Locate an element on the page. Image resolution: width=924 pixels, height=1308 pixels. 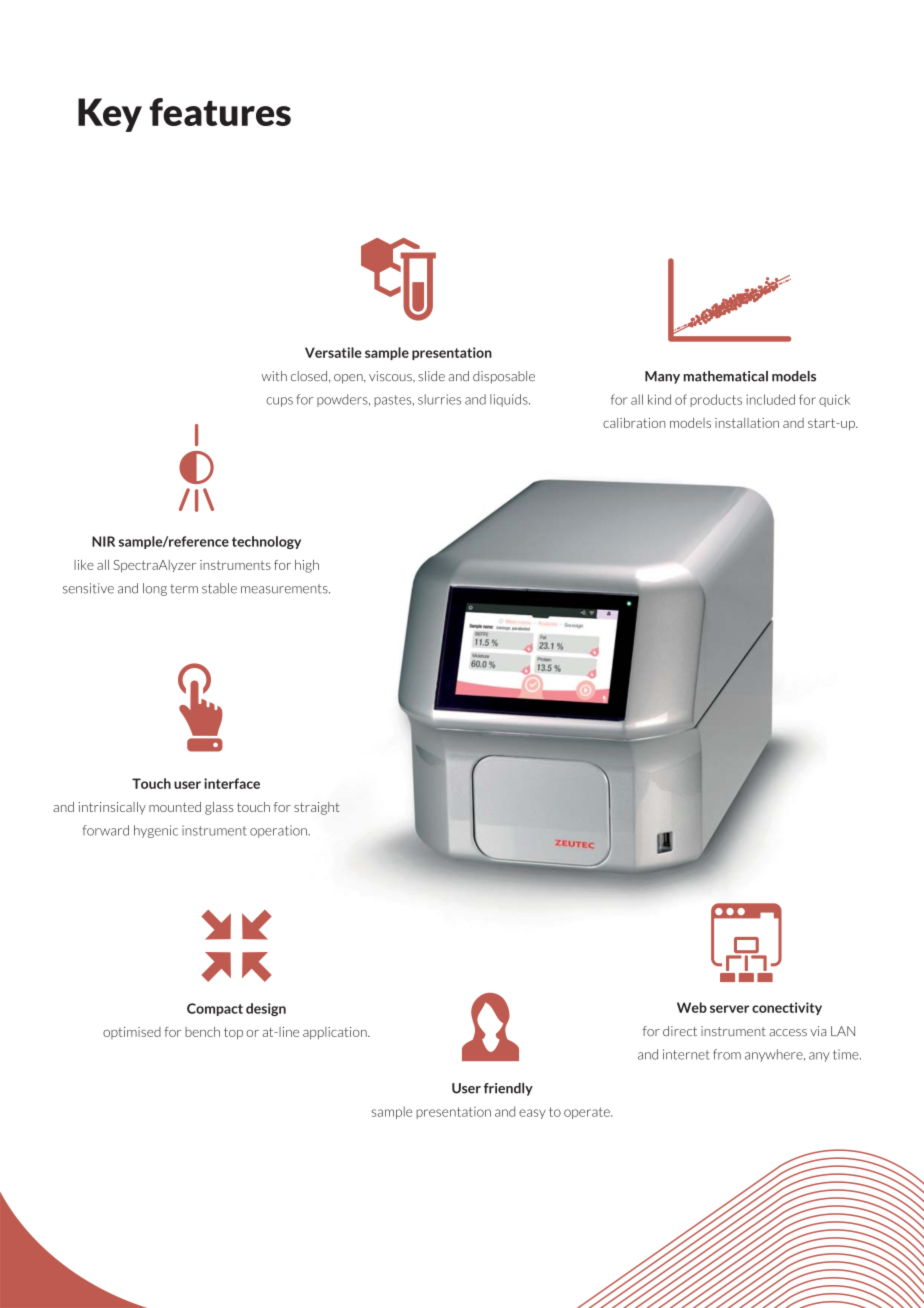
bench is located at coordinates (202, 1032).
